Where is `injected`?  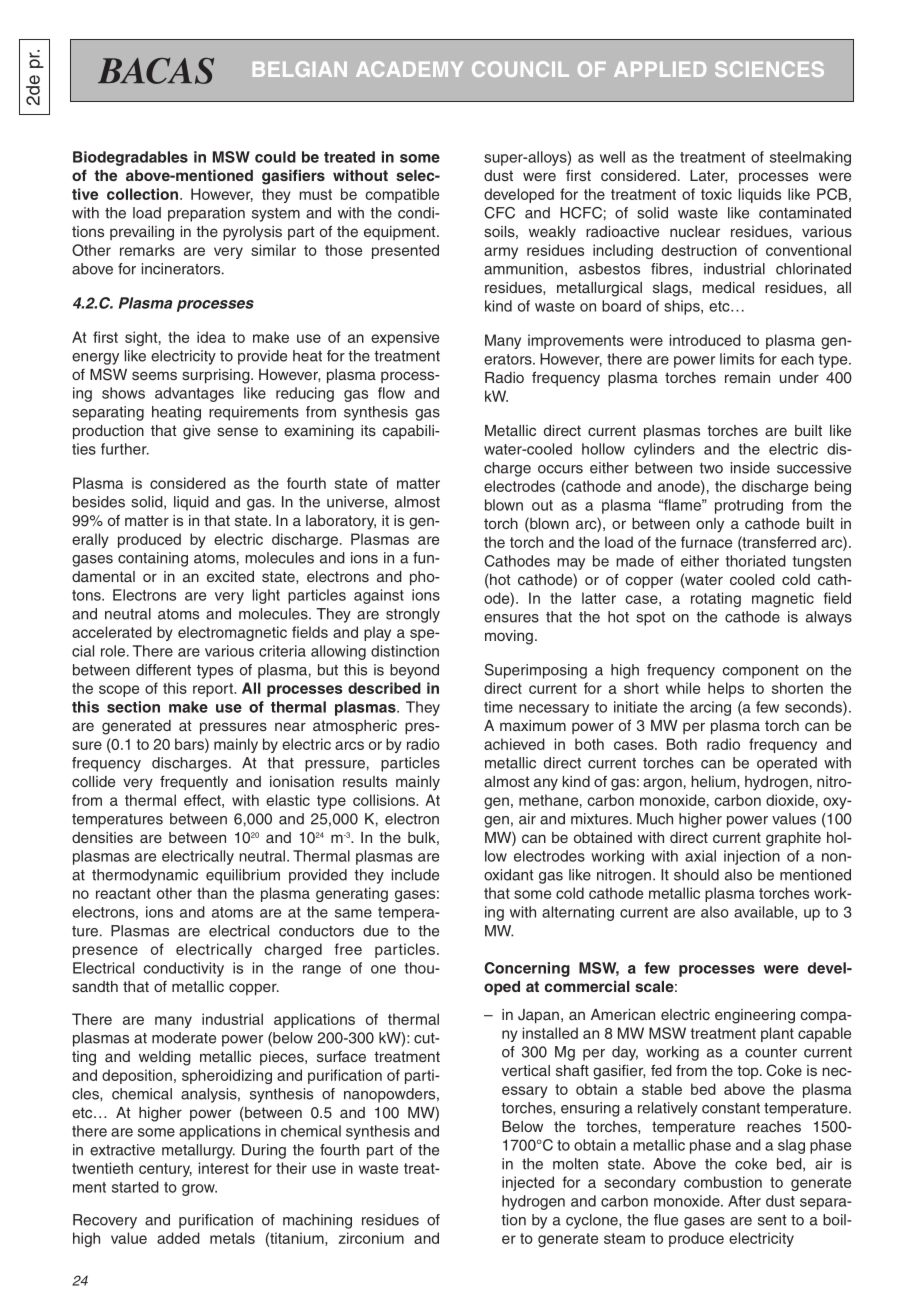 injected is located at coordinates (528, 1183).
